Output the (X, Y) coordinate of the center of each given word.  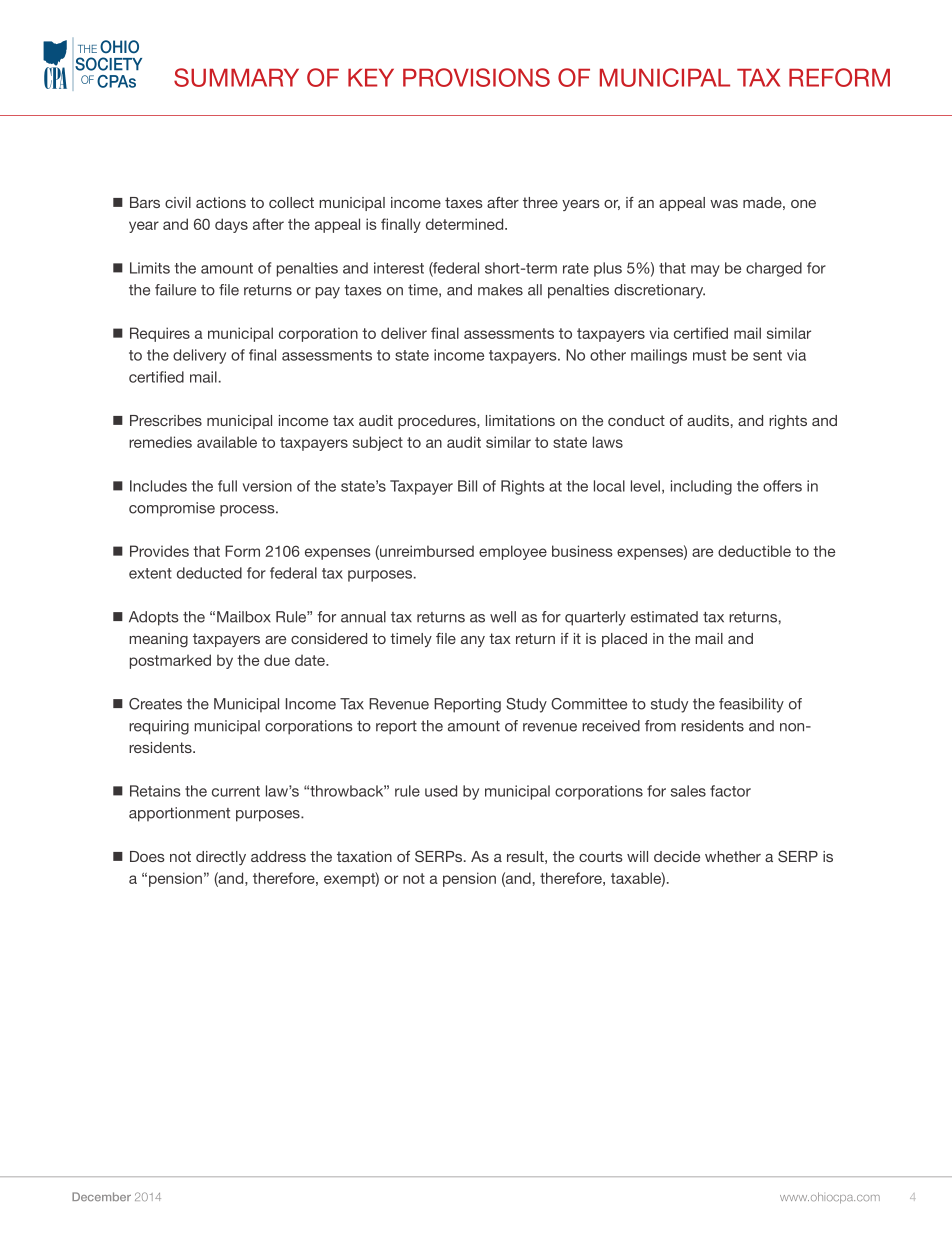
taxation (364, 856)
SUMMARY (236, 77)
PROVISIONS (476, 77)
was (724, 204)
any (473, 641)
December (101, 1196)
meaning (158, 640)
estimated (664, 617)
